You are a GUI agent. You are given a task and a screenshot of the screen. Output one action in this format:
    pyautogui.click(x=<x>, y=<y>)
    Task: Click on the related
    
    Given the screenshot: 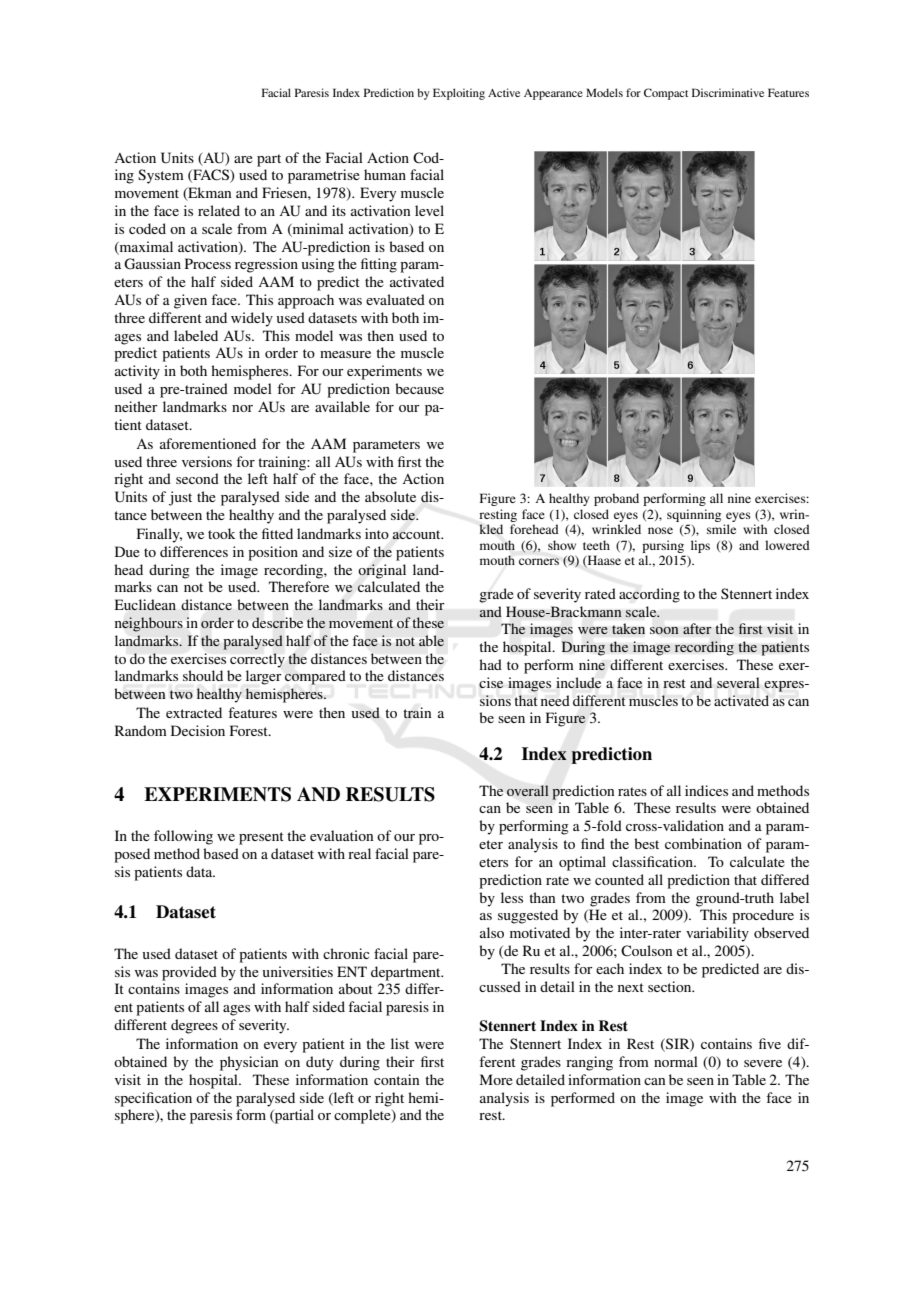 What is the action you would take?
    pyautogui.click(x=219, y=210)
